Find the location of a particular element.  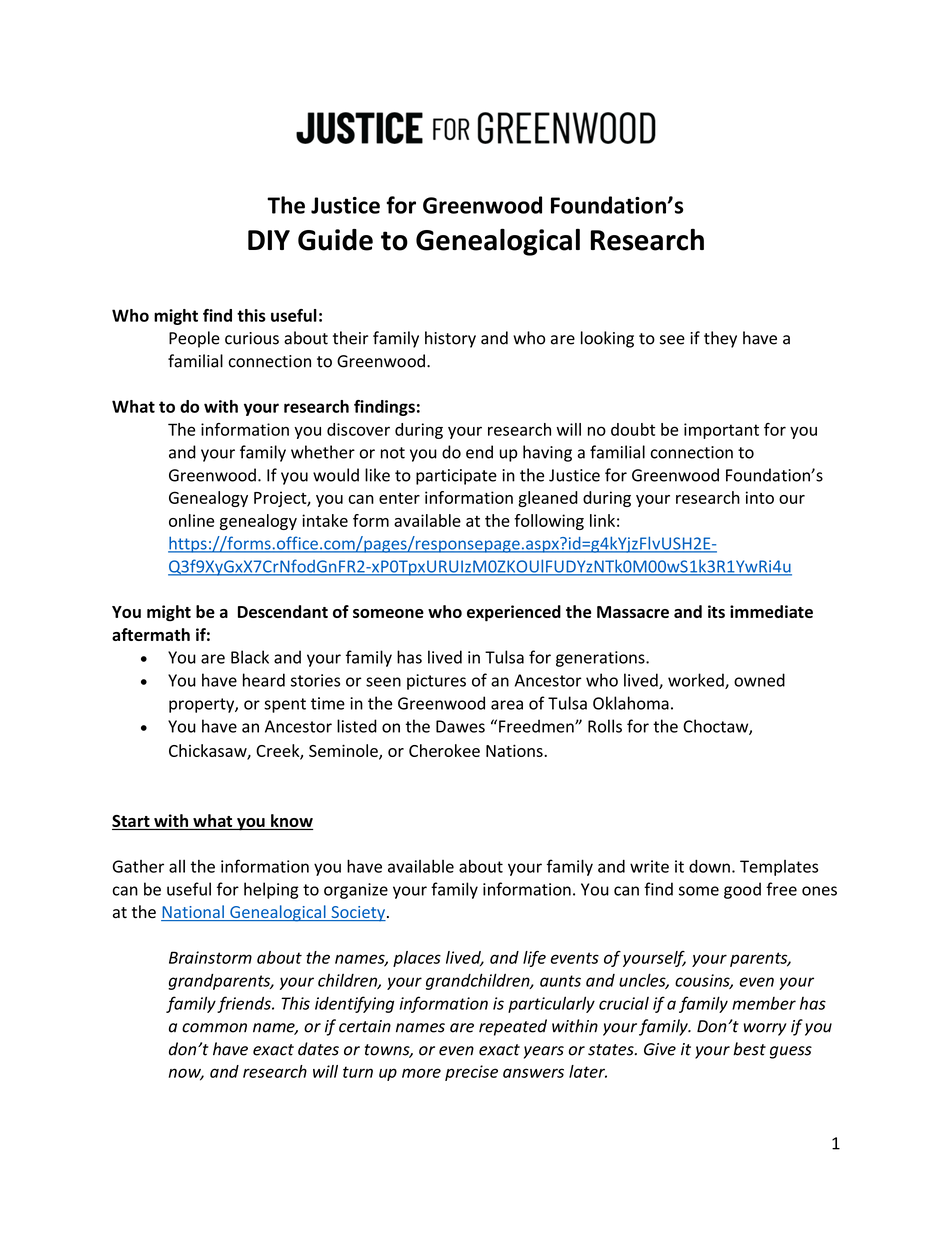

precise is located at coordinates (471, 1073).
